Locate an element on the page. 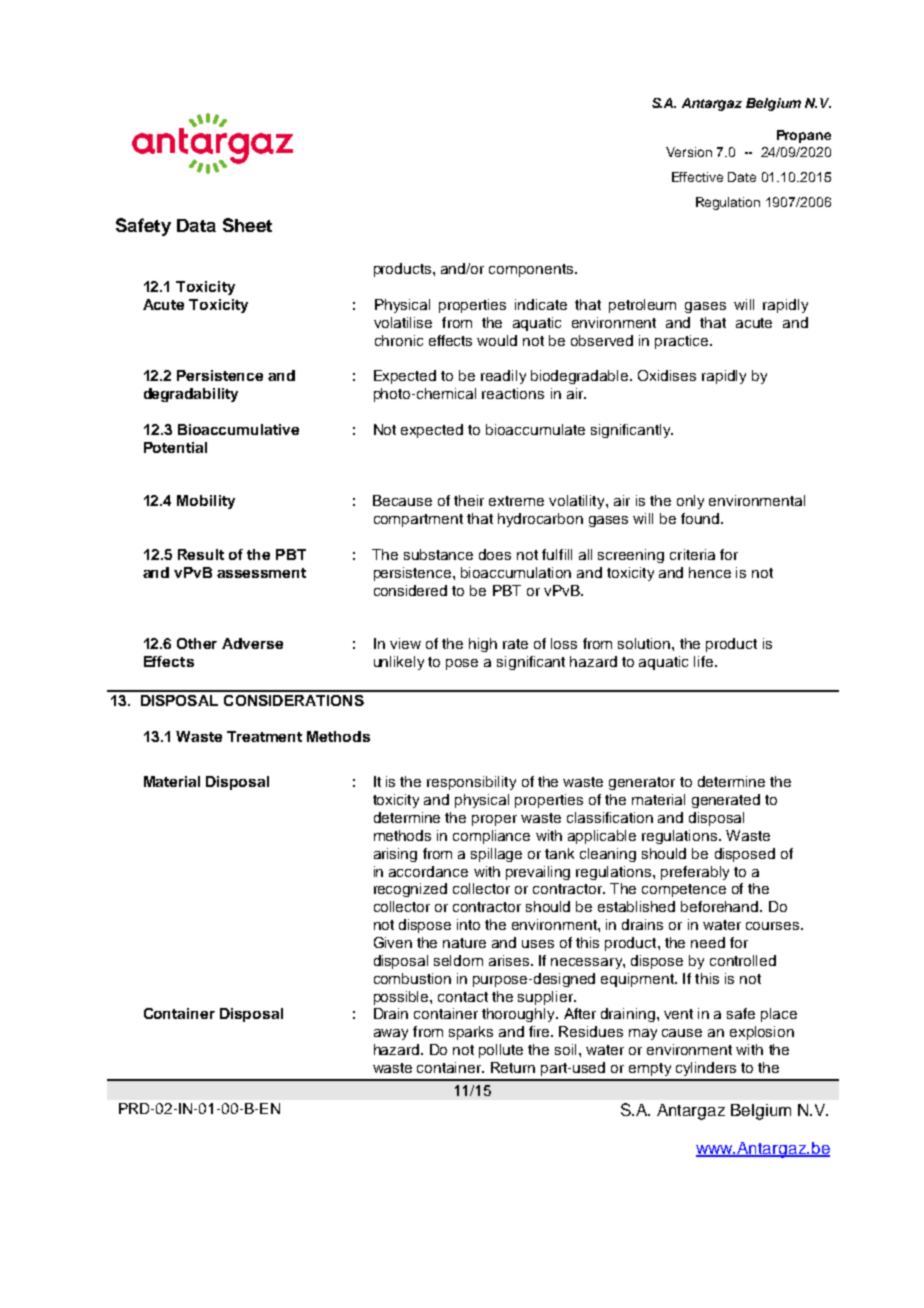 The image size is (924, 1308). pollute is located at coordinates (501, 1051).
